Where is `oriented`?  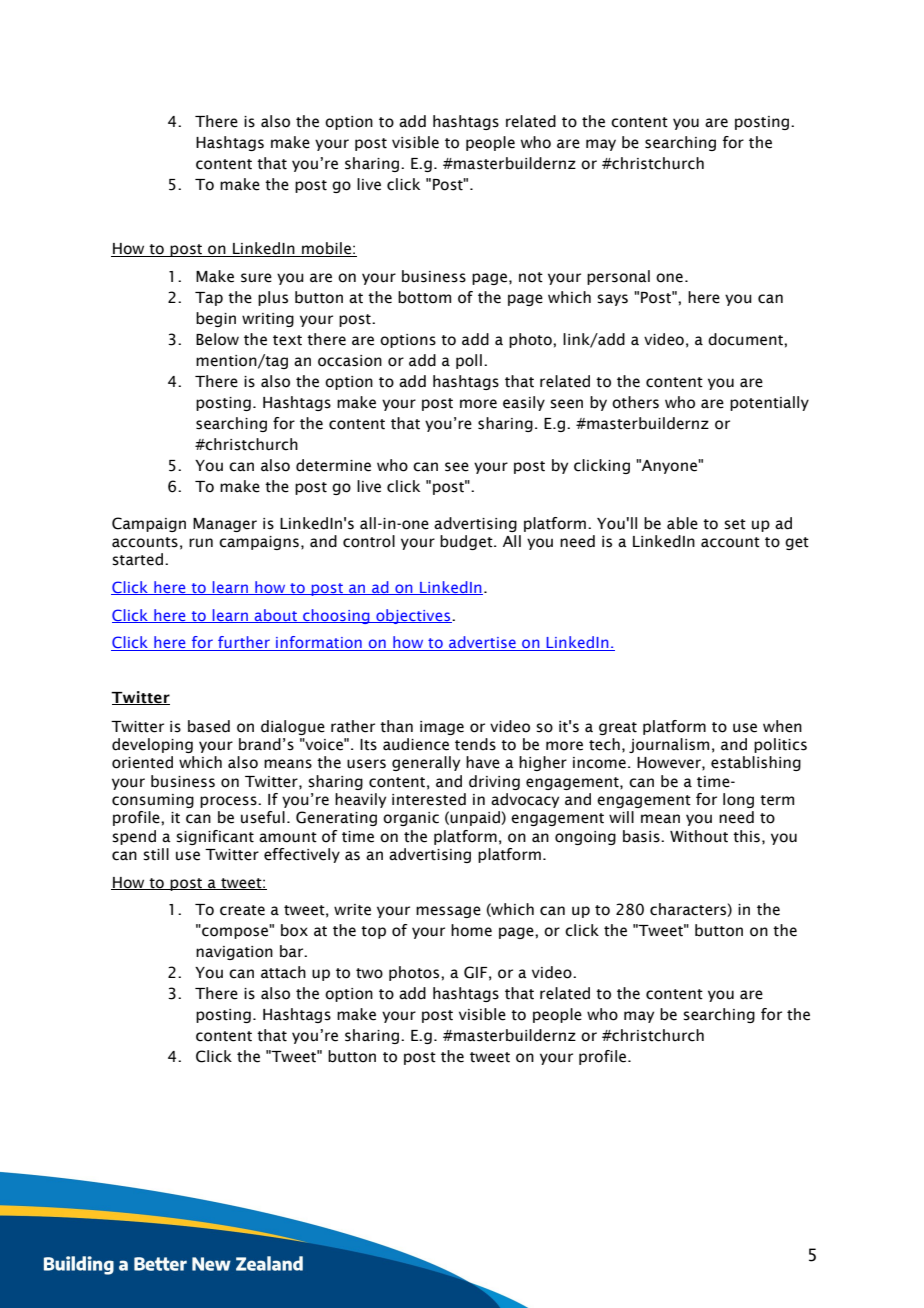
oriented is located at coordinates (142, 762).
